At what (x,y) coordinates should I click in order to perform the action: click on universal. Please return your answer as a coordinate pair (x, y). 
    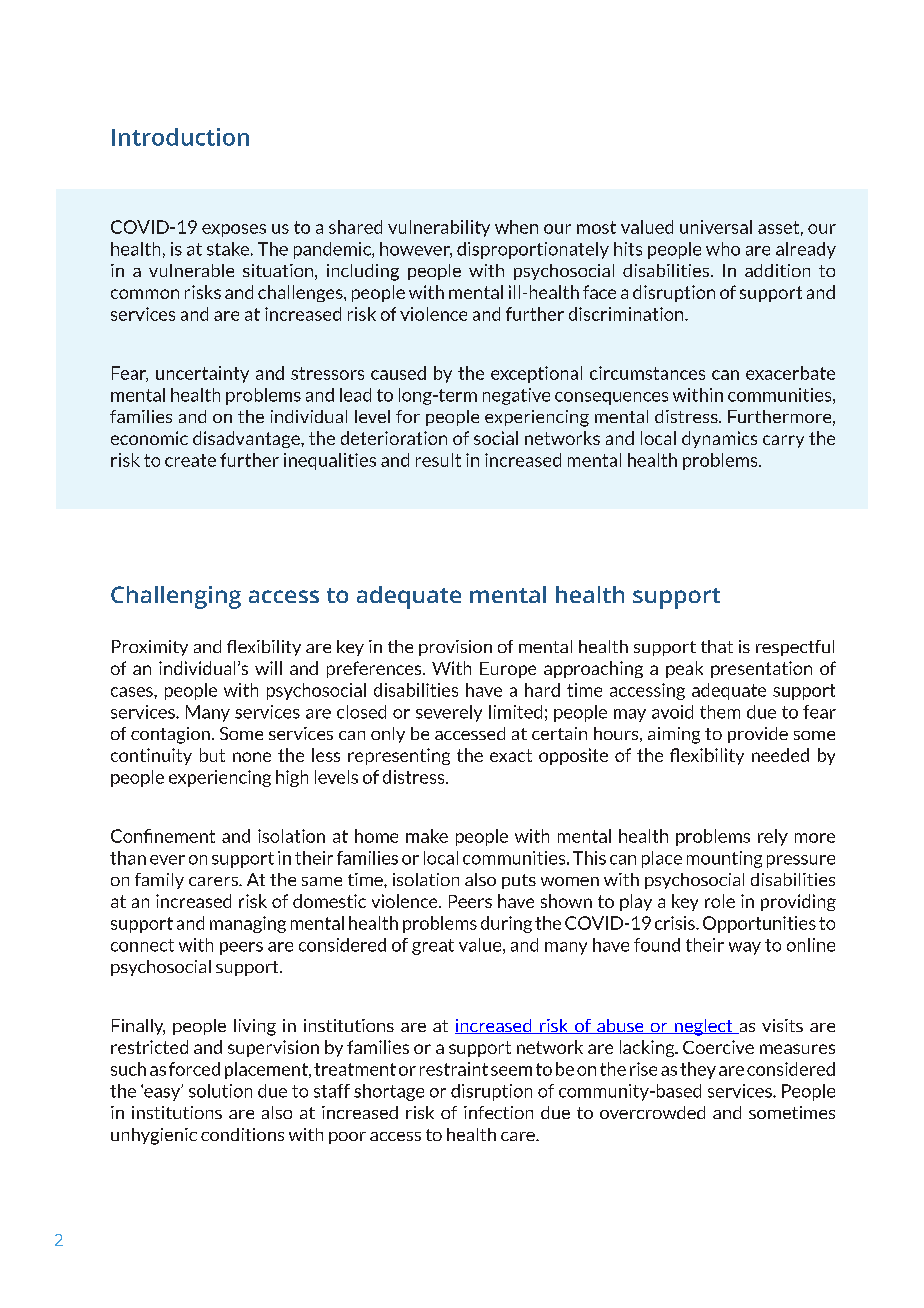
    Looking at the image, I should click on (716, 227).
